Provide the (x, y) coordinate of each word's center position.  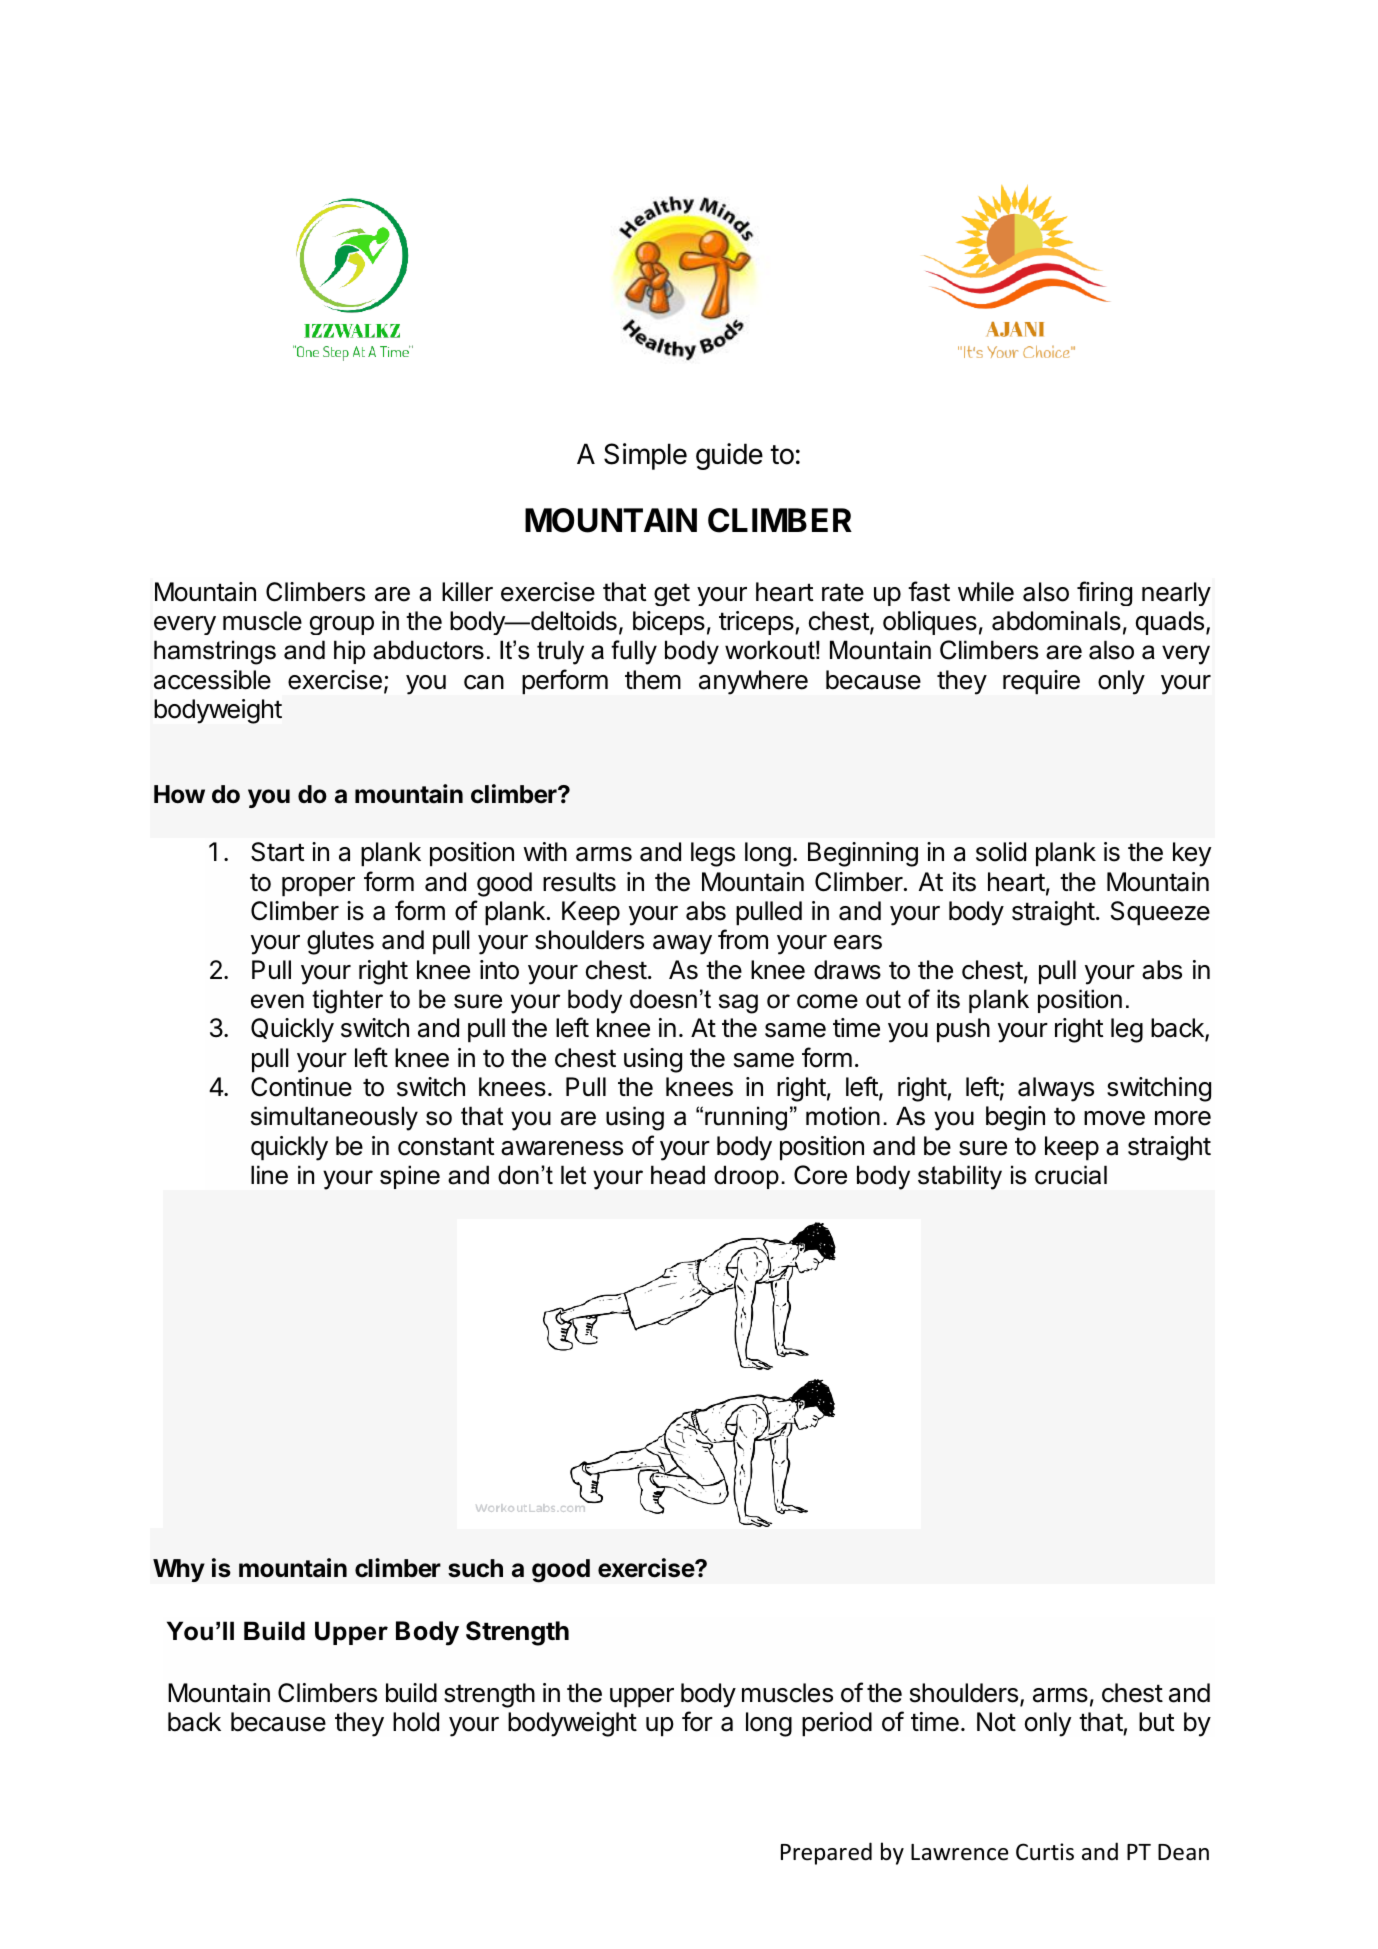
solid (1001, 852)
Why (179, 1570)
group (342, 625)
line (269, 1175)
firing (1104, 593)
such (475, 1568)
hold (416, 1722)
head (678, 1175)
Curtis (1045, 1852)
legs (713, 854)
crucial (1071, 1175)
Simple (645, 456)
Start (278, 852)
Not (996, 1722)
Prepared (826, 1853)
